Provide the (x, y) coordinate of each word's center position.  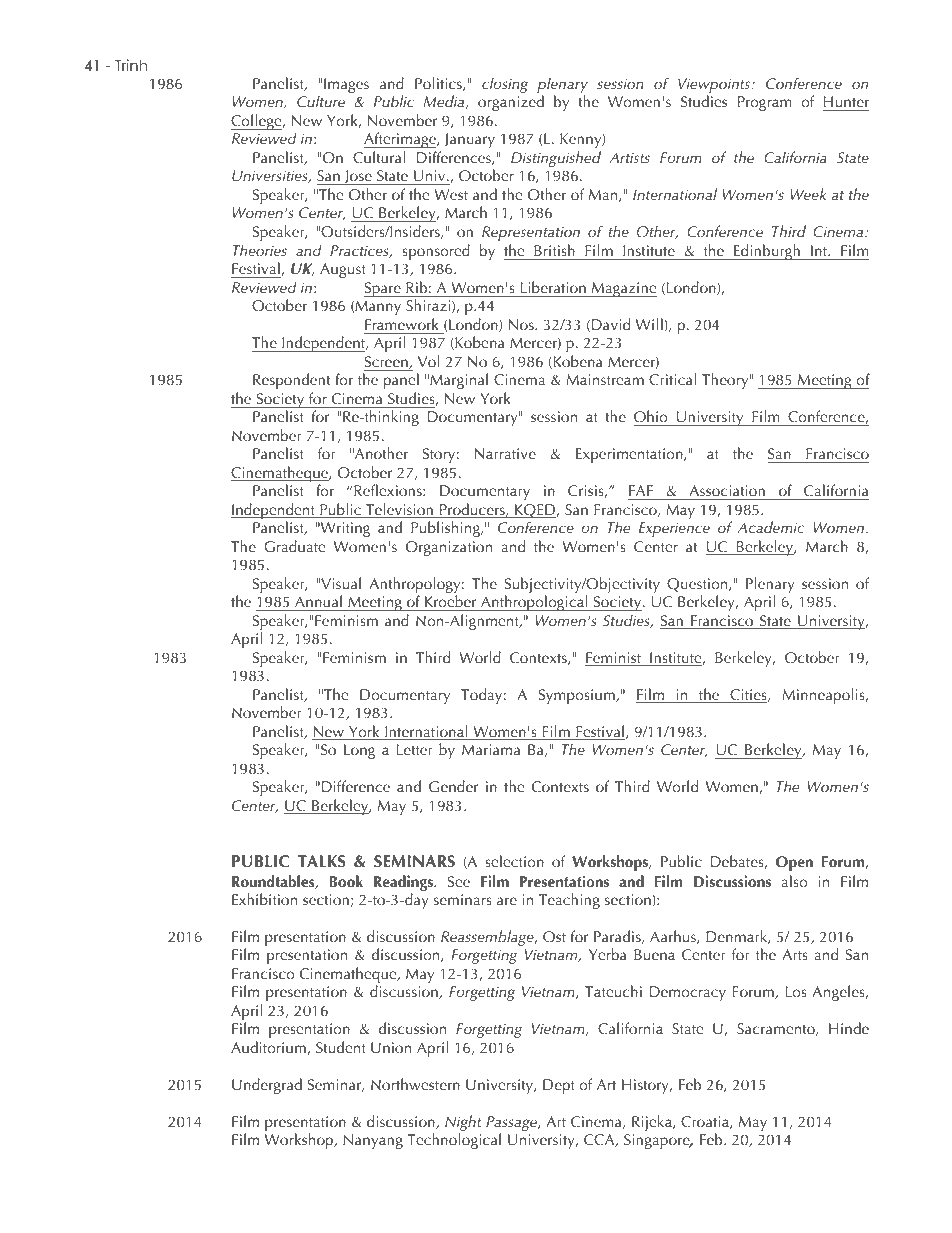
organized (511, 103)
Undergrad (267, 1086)
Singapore (658, 1141)
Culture (321, 101)
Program (764, 103)
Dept (559, 1086)
